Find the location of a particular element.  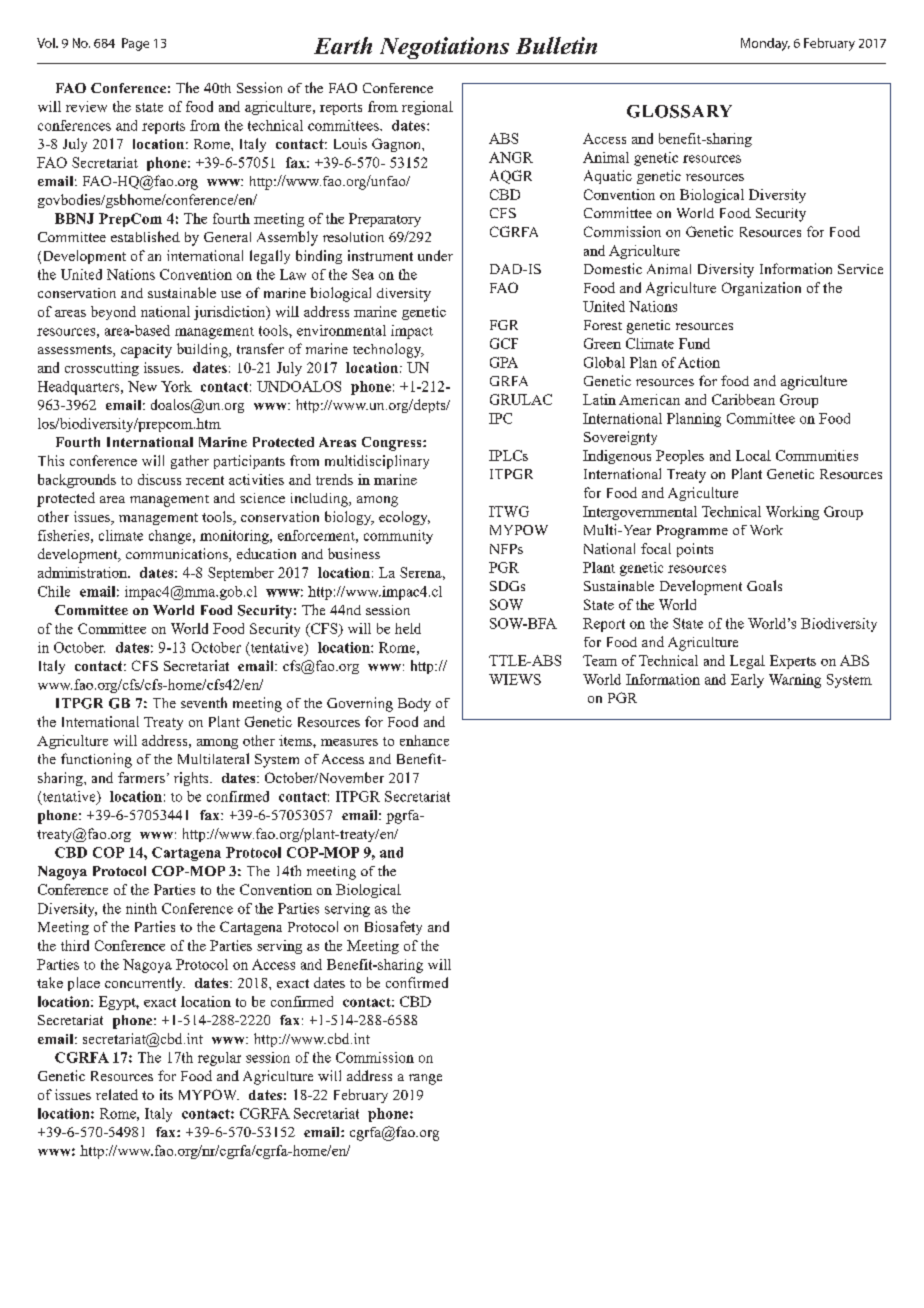

Monday is located at coordinates (765, 44).
